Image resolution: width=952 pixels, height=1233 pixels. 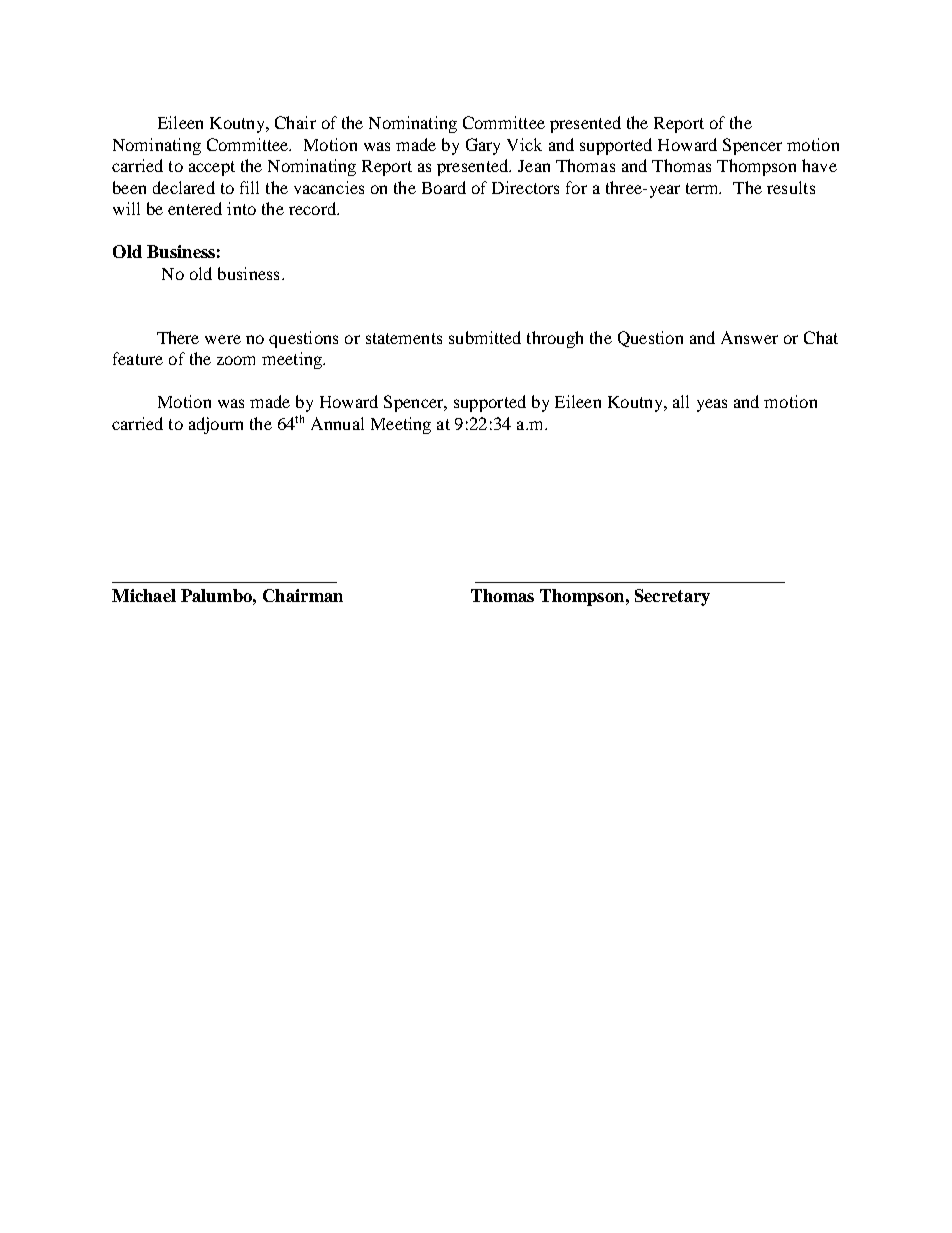 I want to click on Michael, so click(x=144, y=595).
